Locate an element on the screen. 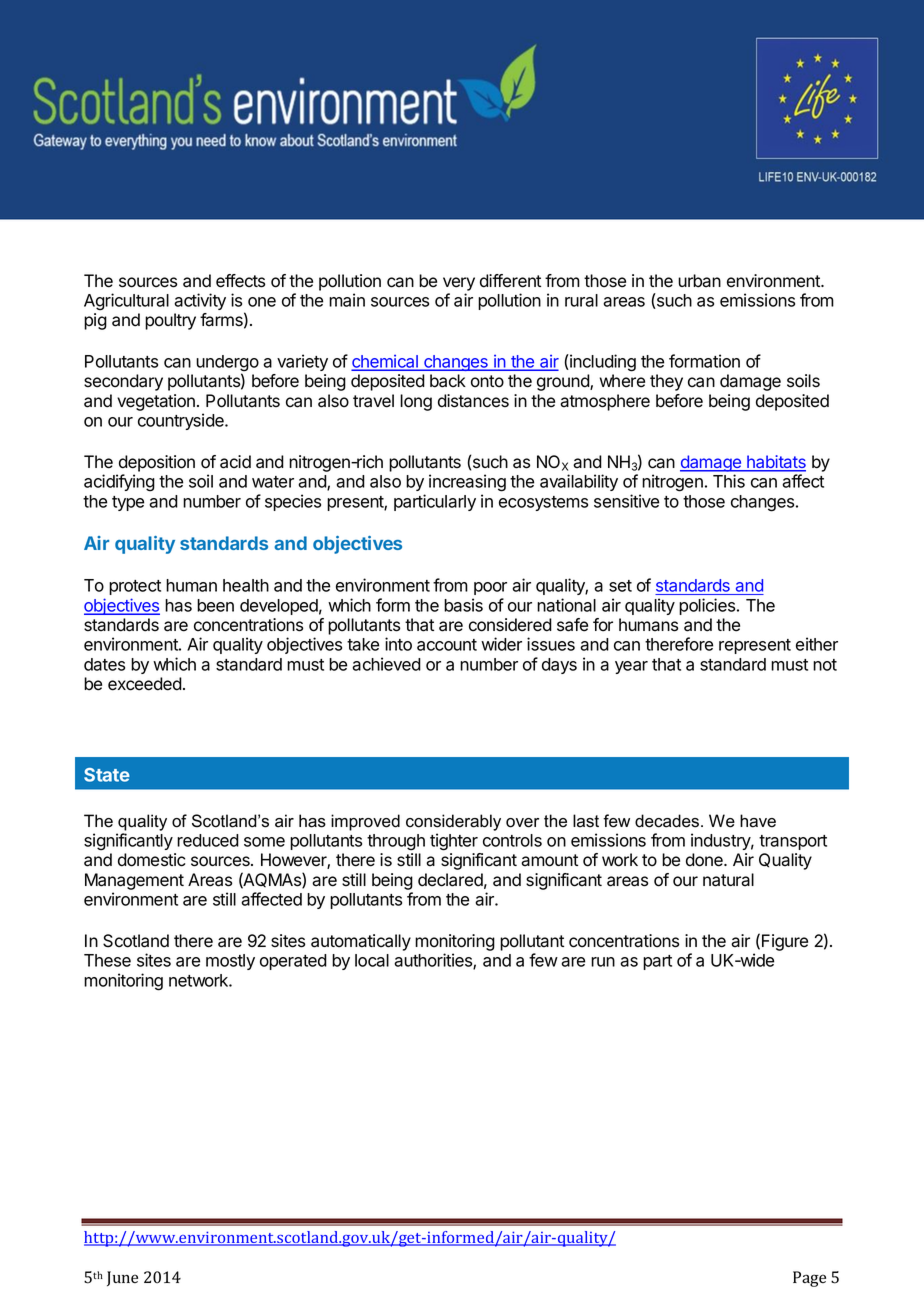  very is located at coordinates (459, 284).
